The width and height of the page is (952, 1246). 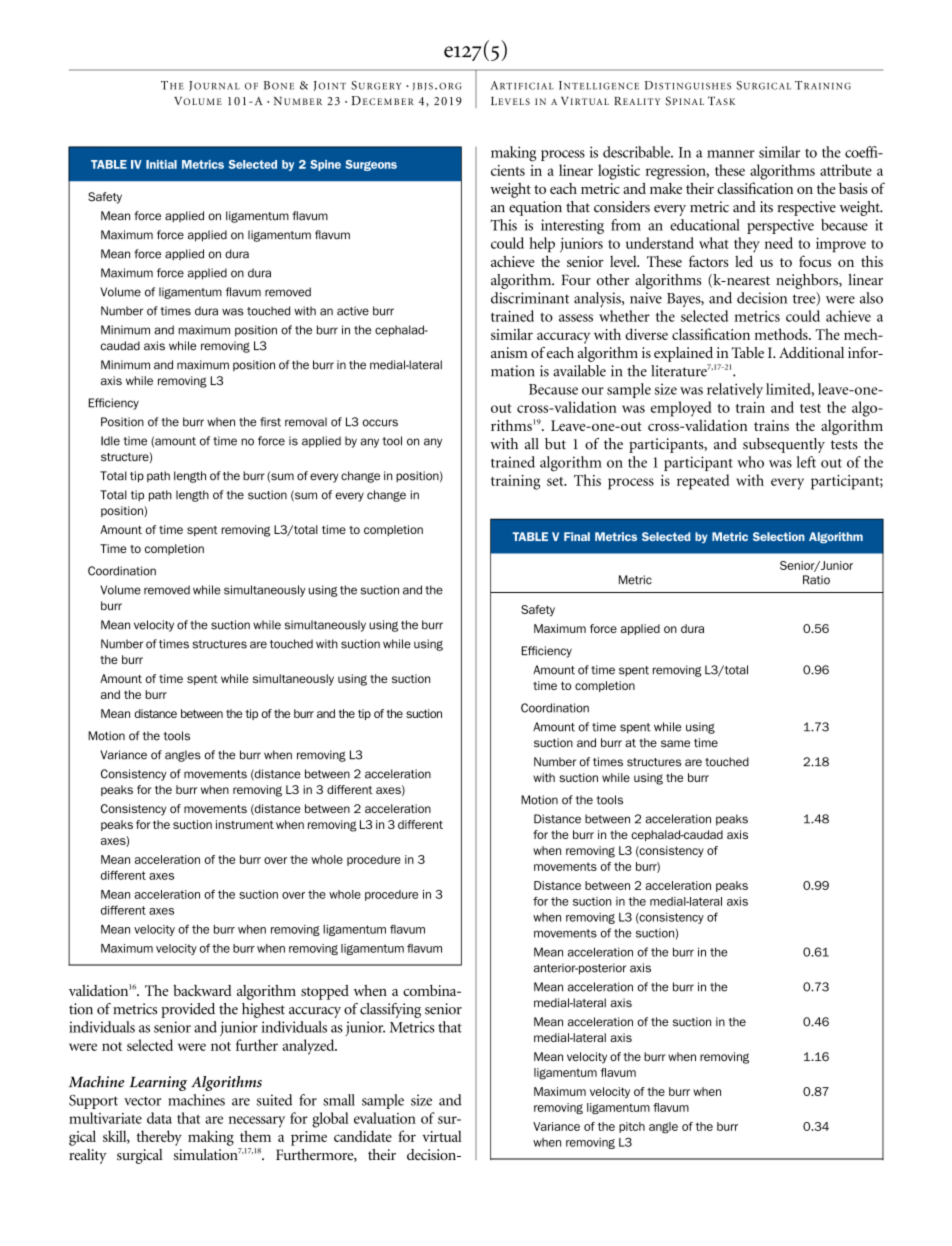 I want to click on Final, so click(x=577, y=536).
